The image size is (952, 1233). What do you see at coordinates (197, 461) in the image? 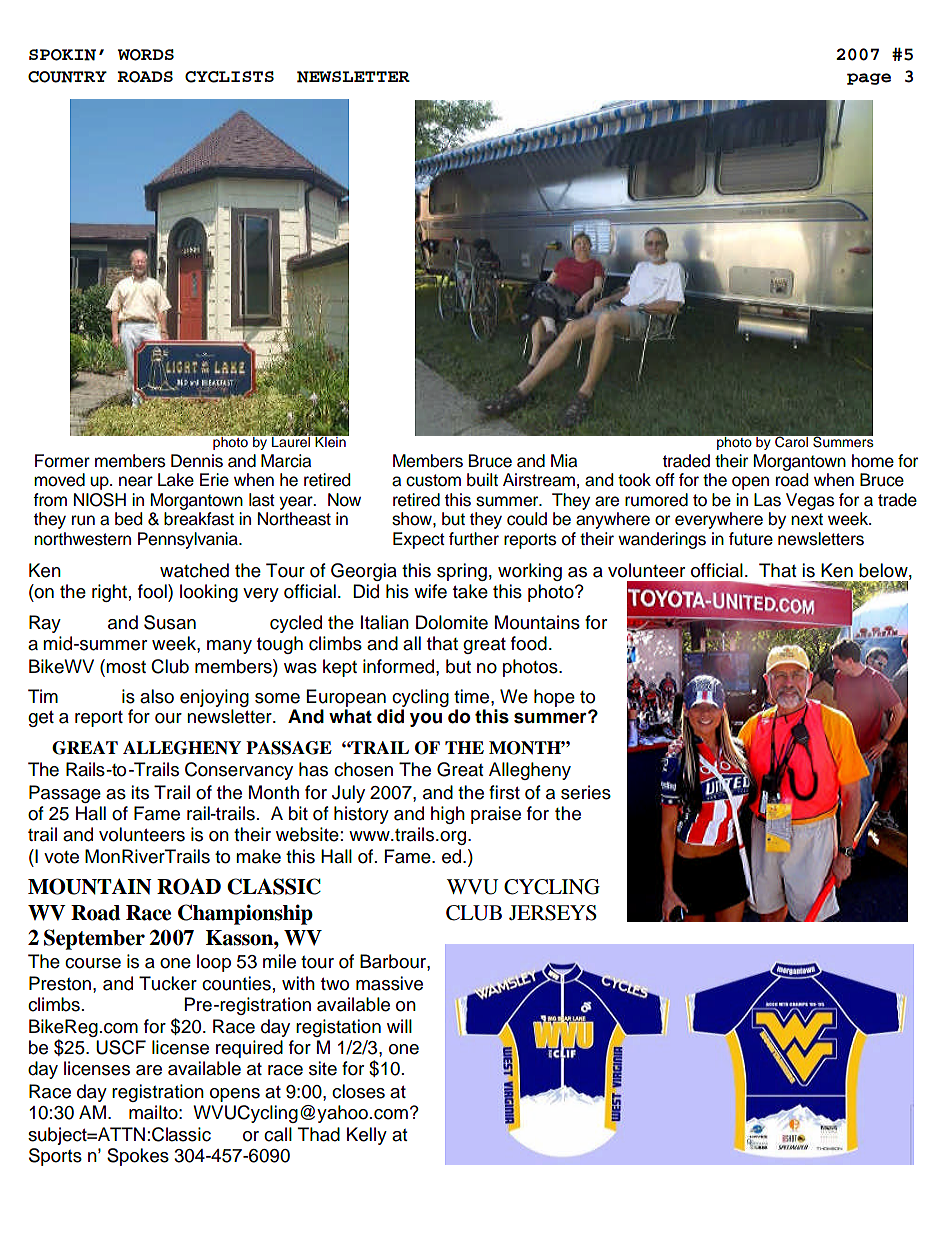
I see `Dennis` at bounding box center [197, 461].
